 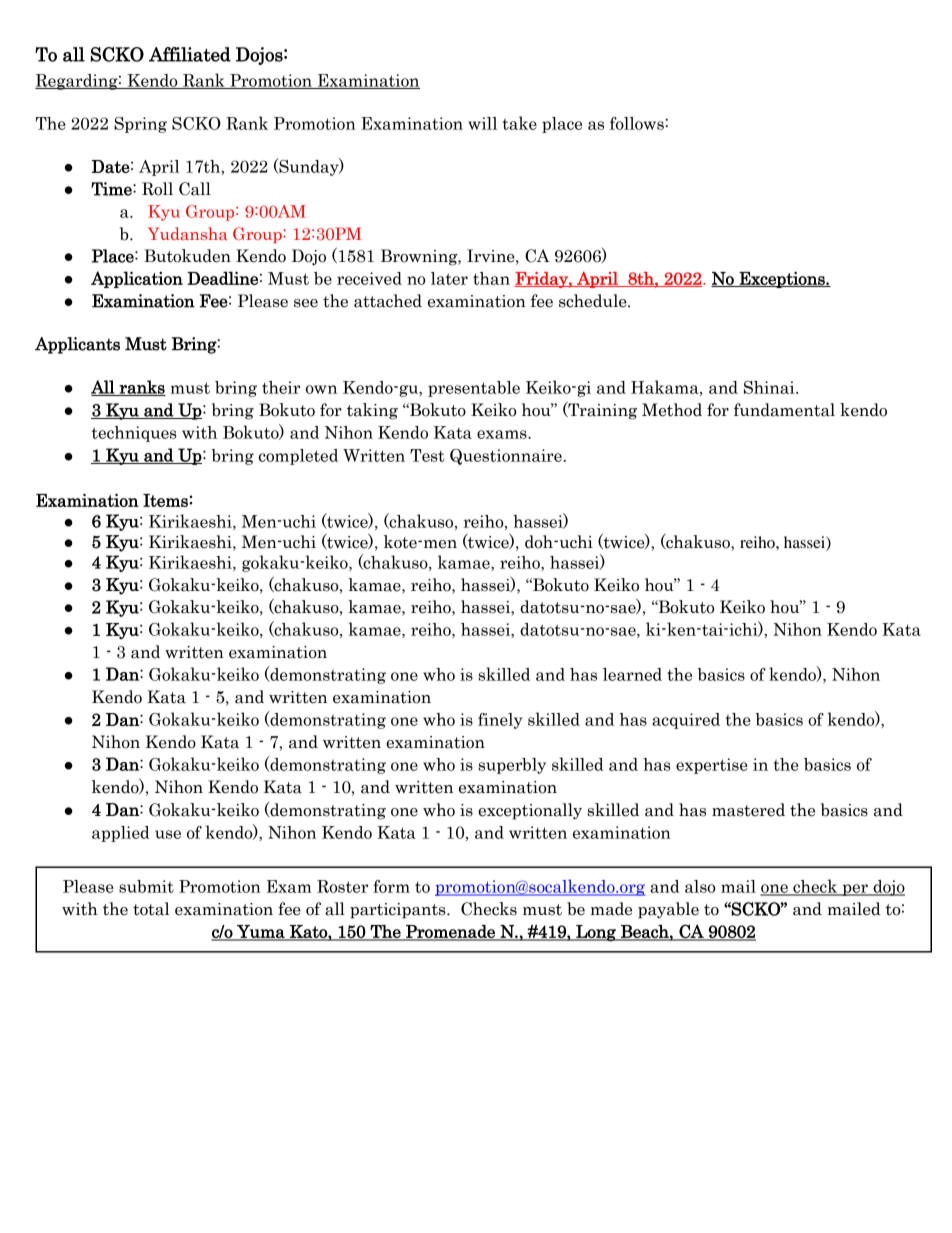 I want to click on use, so click(x=168, y=834).
